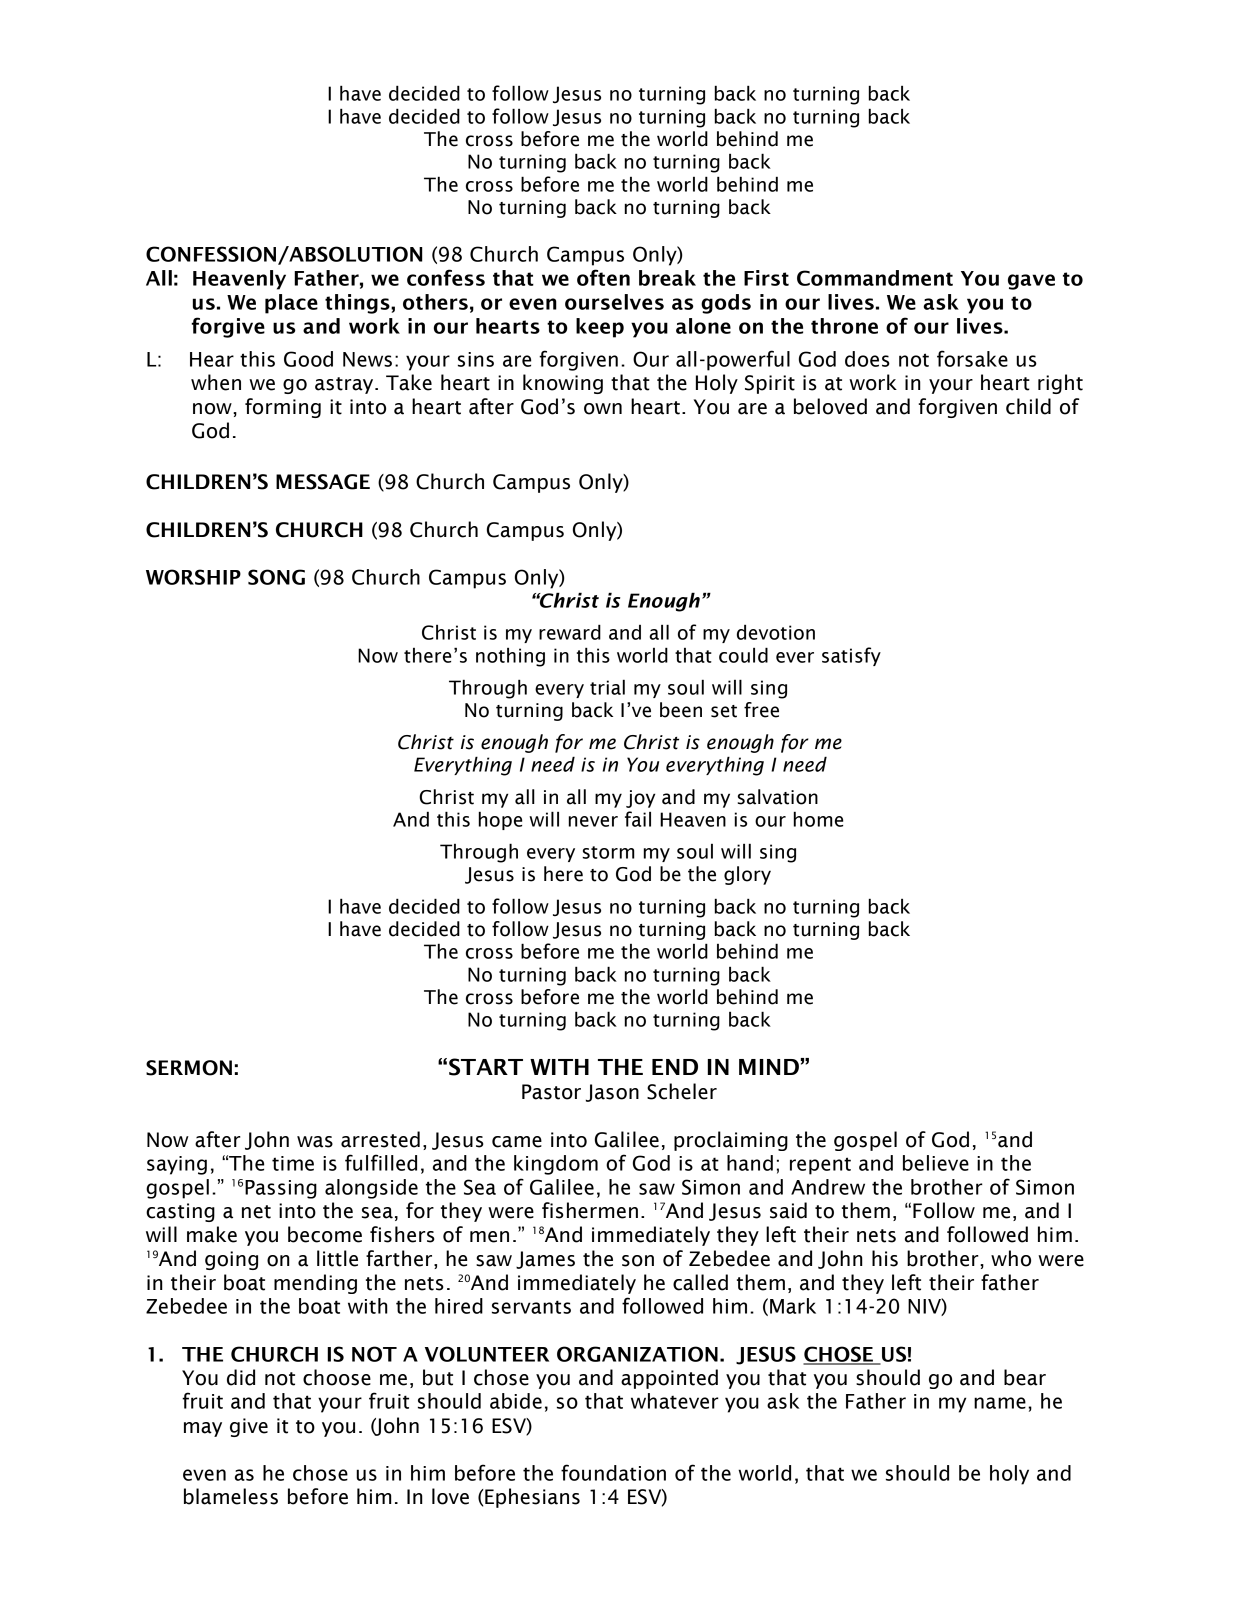  I want to click on reward, so click(570, 632).
